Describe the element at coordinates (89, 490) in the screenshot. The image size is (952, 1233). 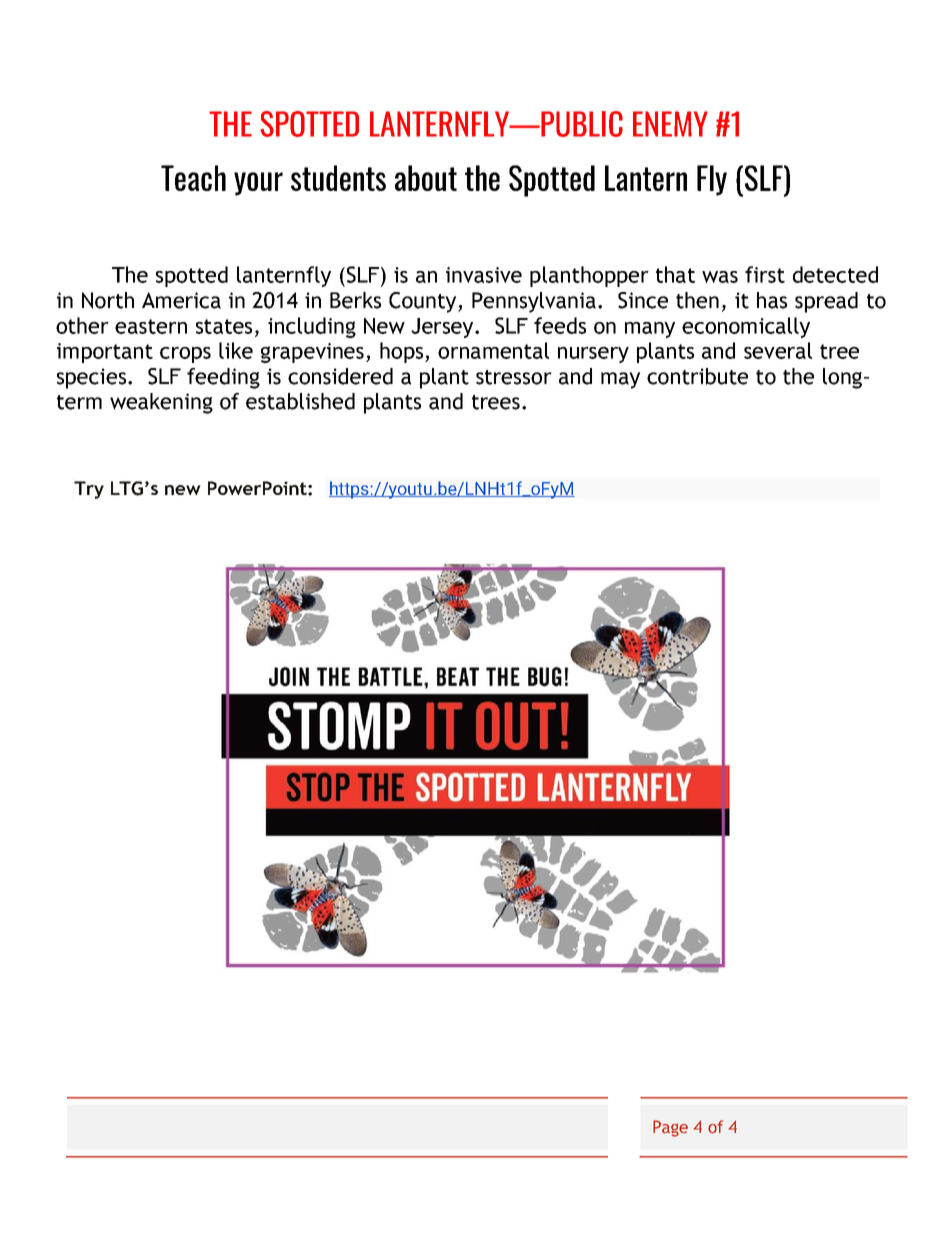
I see `Try` at that location.
